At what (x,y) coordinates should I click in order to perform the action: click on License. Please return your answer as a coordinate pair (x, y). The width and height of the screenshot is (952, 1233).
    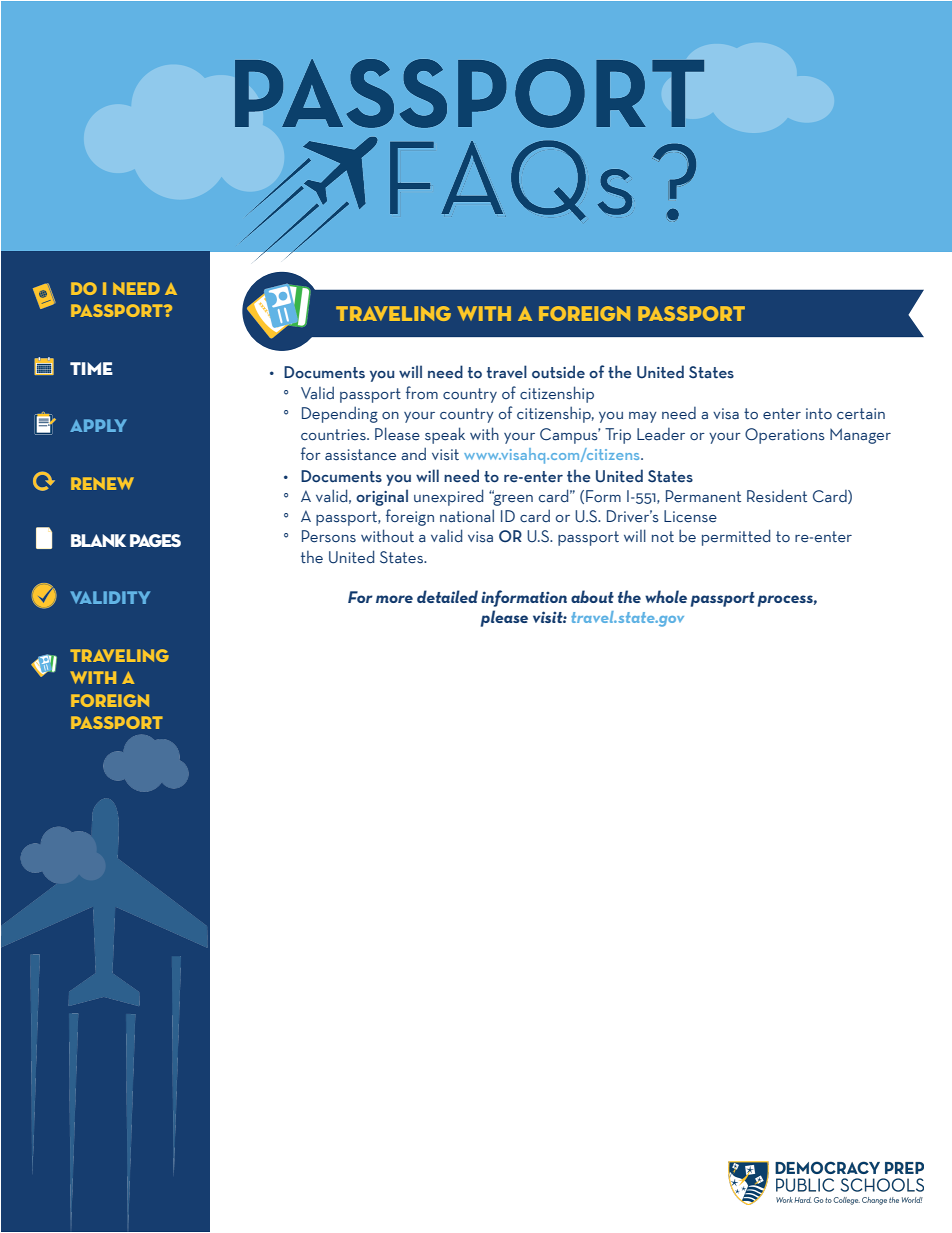
    Looking at the image, I should click on (690, 516).
